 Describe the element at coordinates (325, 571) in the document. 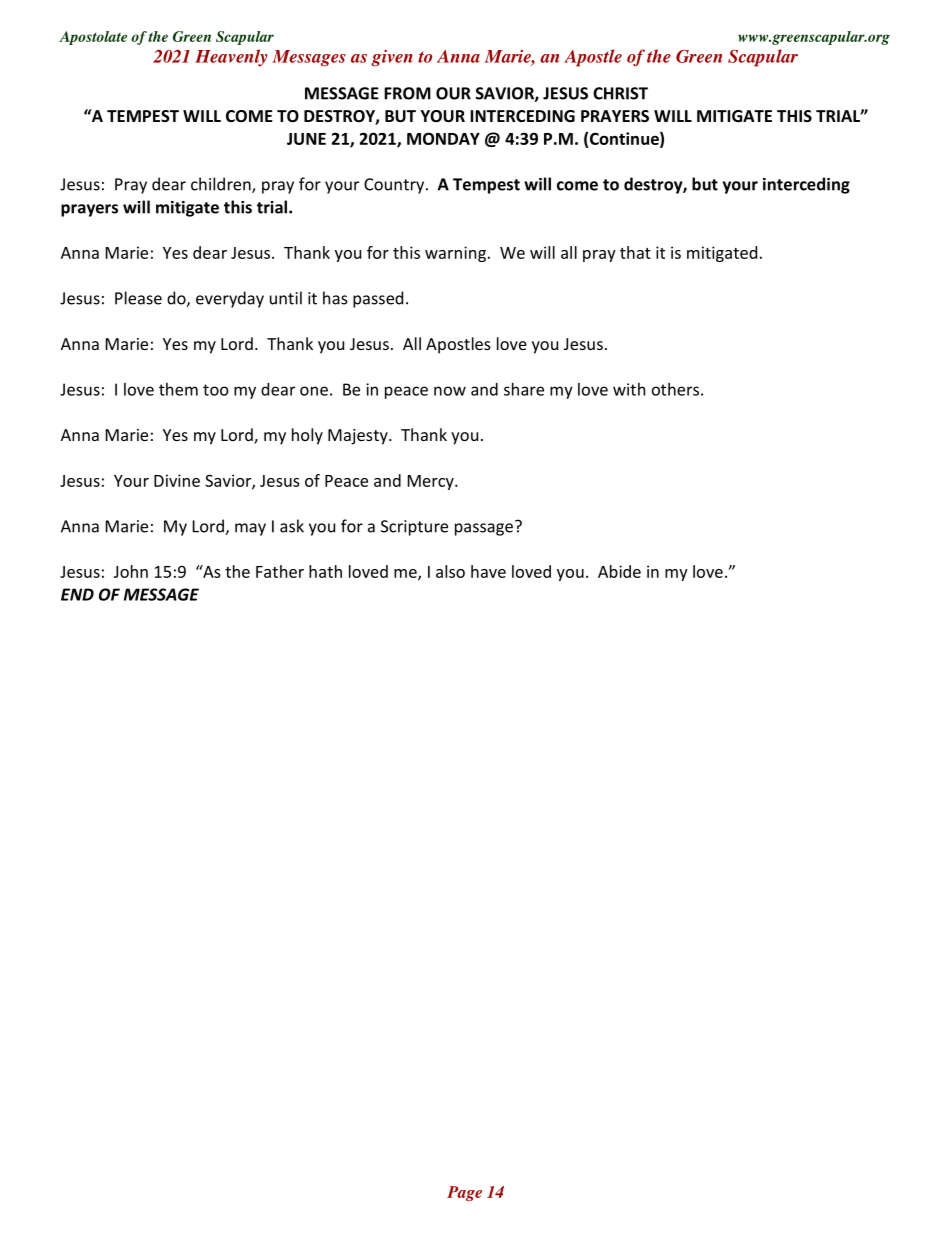

I see `hath` at that location.
